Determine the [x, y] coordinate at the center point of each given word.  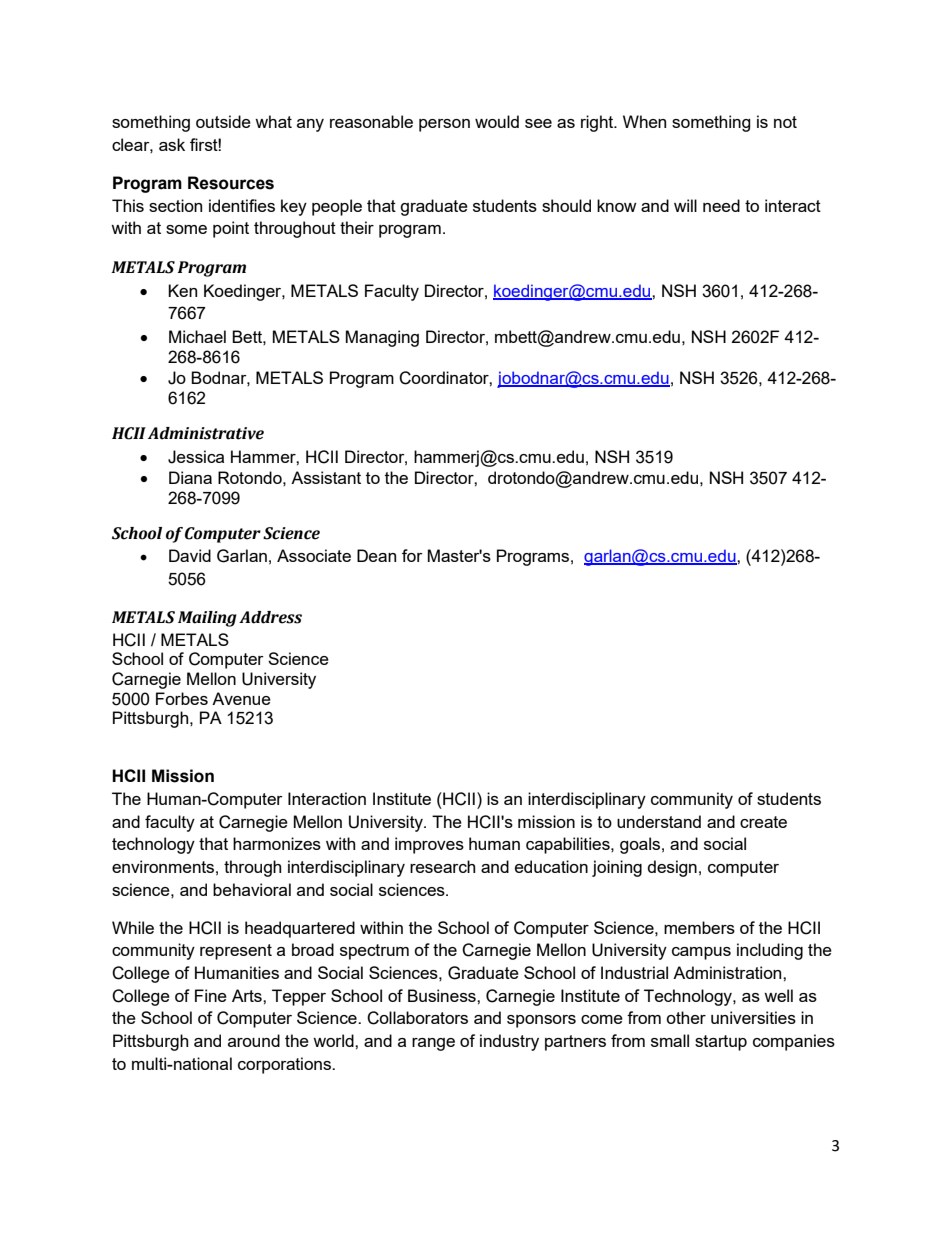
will [685, 205]
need [721, 205]
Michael [197, 336]
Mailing [207, 619]
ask [172, 144]
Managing [382, 338]
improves [429, 845]
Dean [376, 555]
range [433, 1044]
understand [659, 821]
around [254, 1040]
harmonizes [277, 843]
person [444, 125]
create [763, 822]
